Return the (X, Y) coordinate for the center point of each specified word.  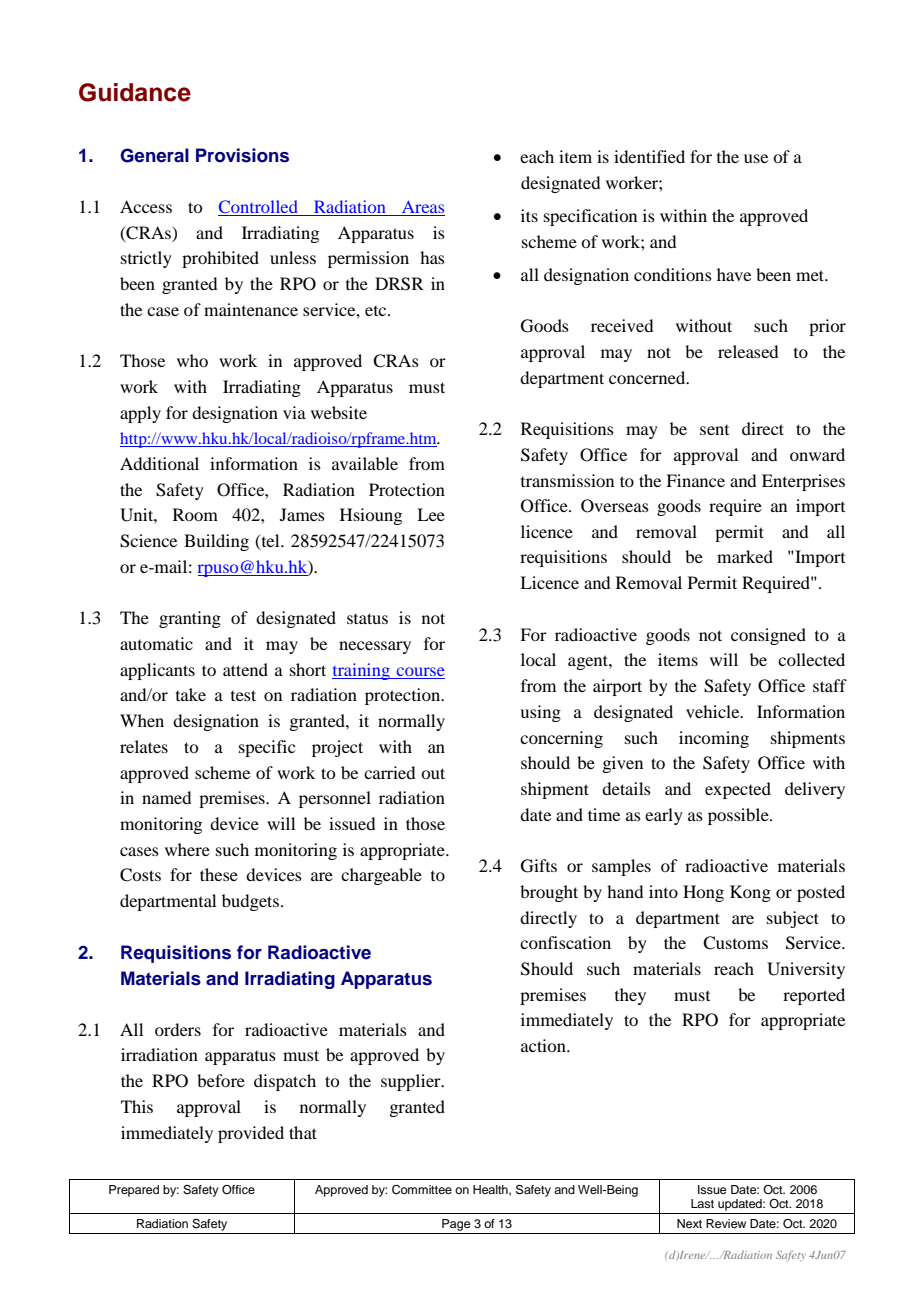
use (756, 158)
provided (251, 1134)
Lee (431, 514)
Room (195, 514)
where (187, 849)
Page (456, 1225)
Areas (423, 206)
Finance (695, 480)
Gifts (539, 866)
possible (739, 816)
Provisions (242, 155)
